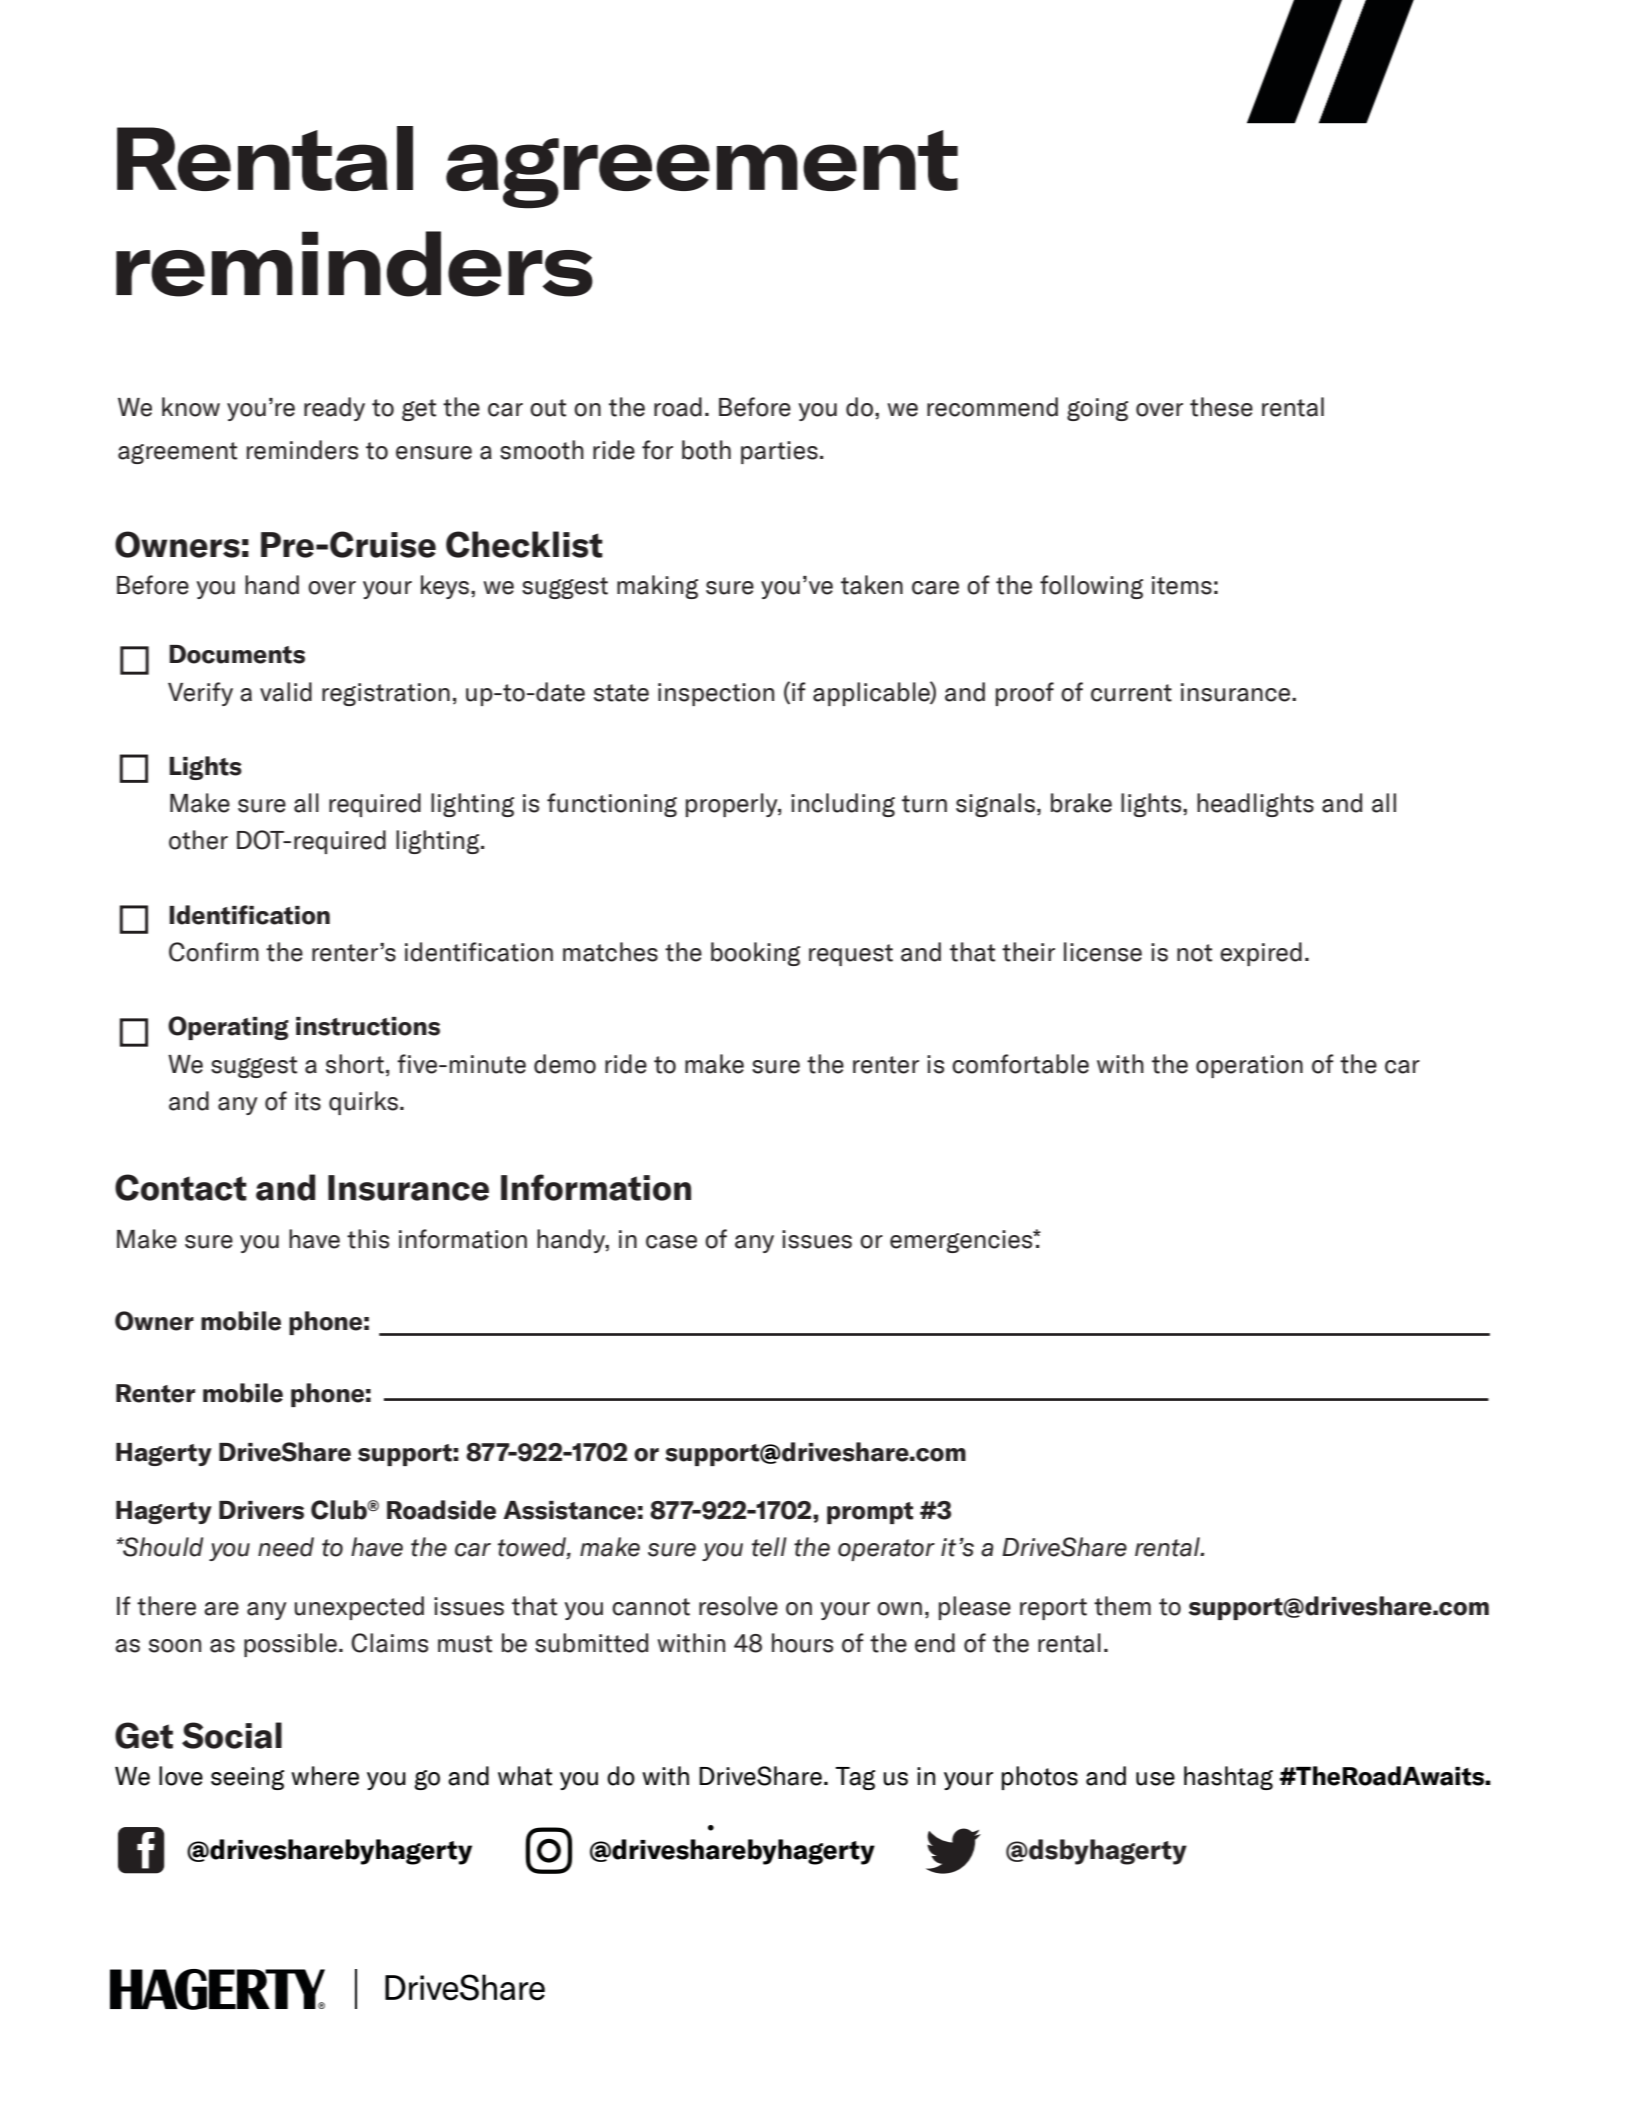 Image resolution: width=1626 pixels, height=2105 pixels. What do you see at coordinates (962, 1241) in the image?
I see `emergencies` at bounding box center [962, 1241].
